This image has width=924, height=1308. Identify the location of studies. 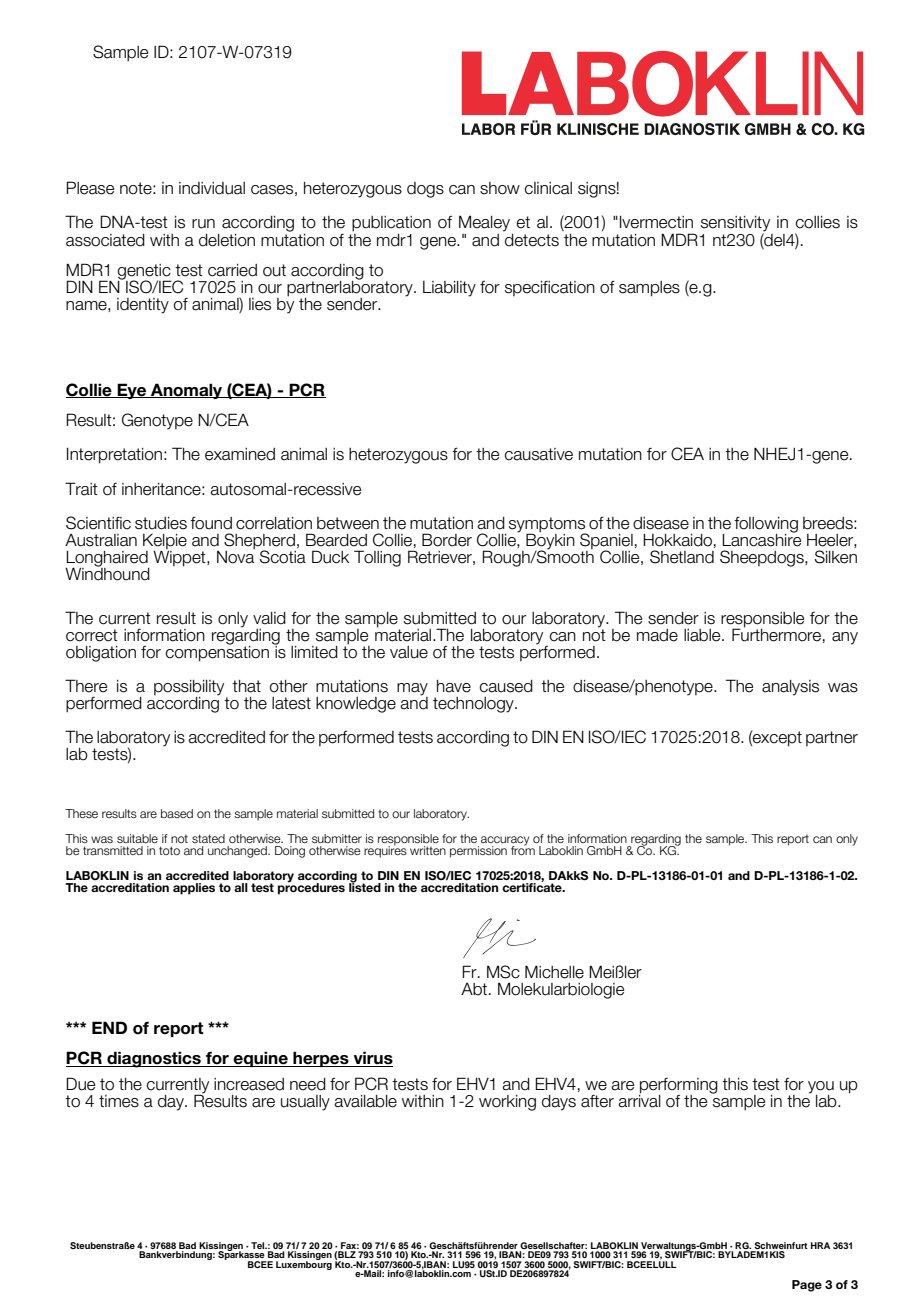
(161, 523).
